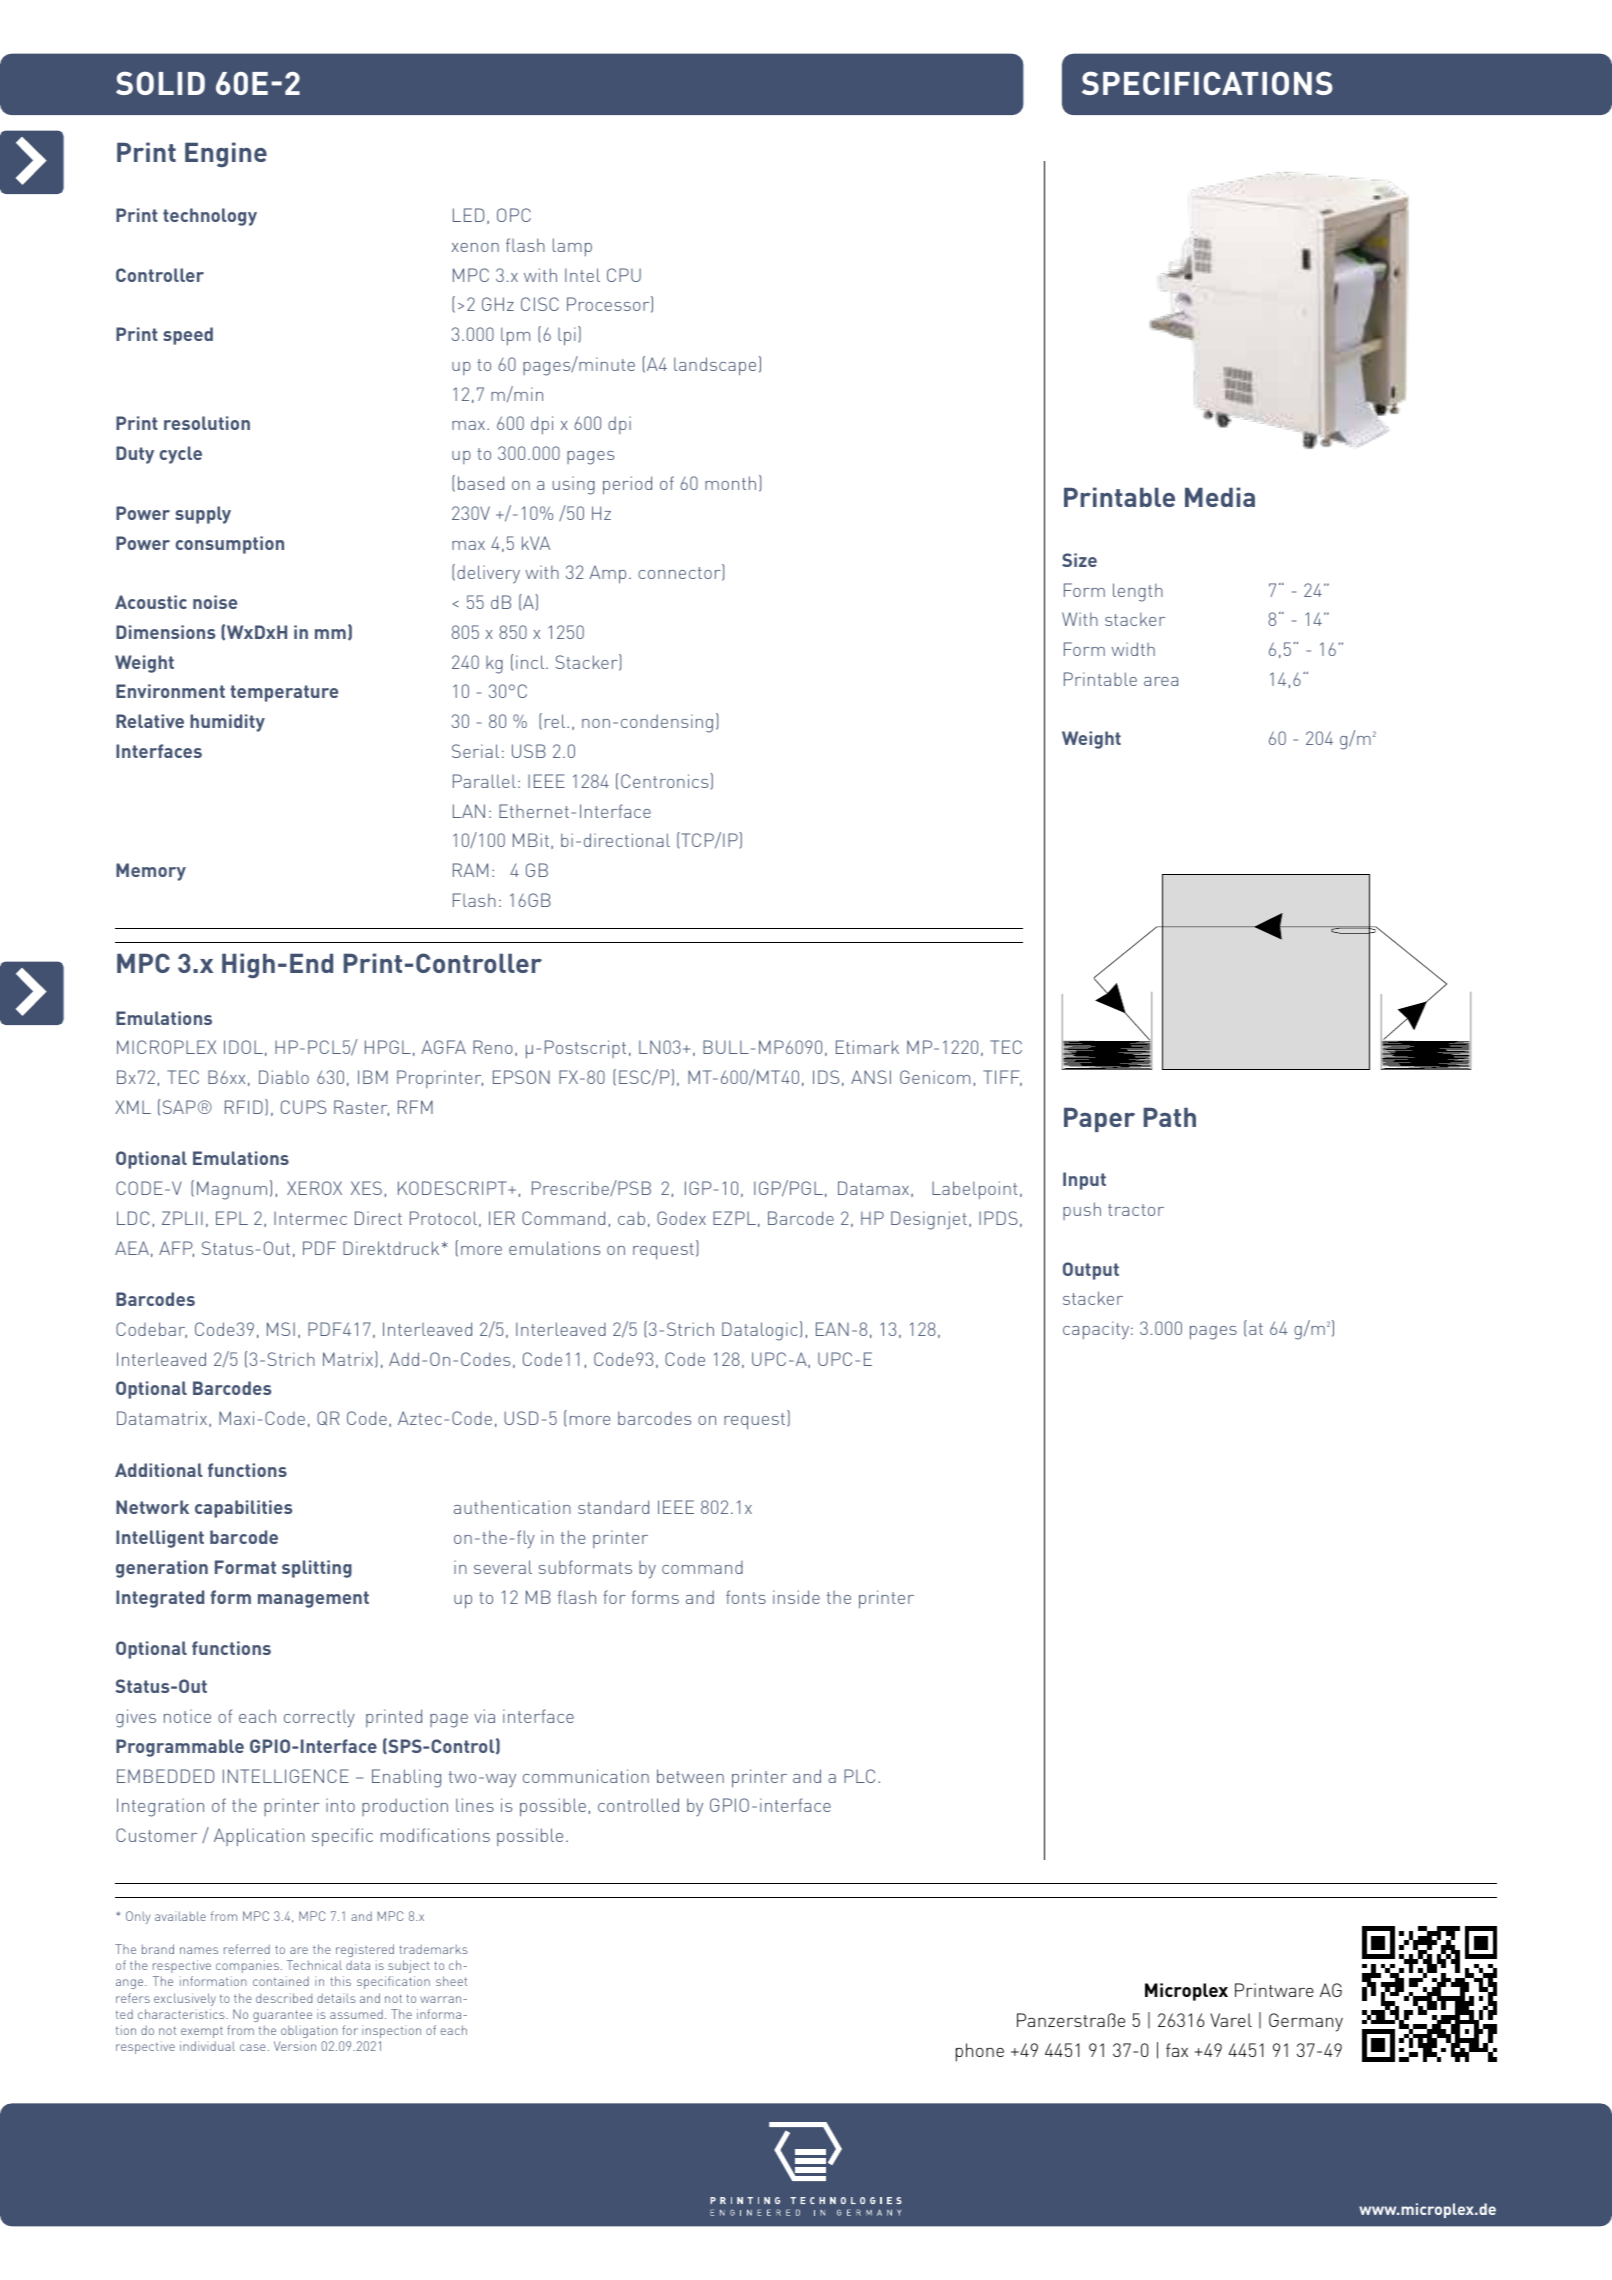 This page has width=1612, height=2280. What do you see at coordinates (227, 723) in the page?
I see `humidity` at bounding box center [227, 723].
